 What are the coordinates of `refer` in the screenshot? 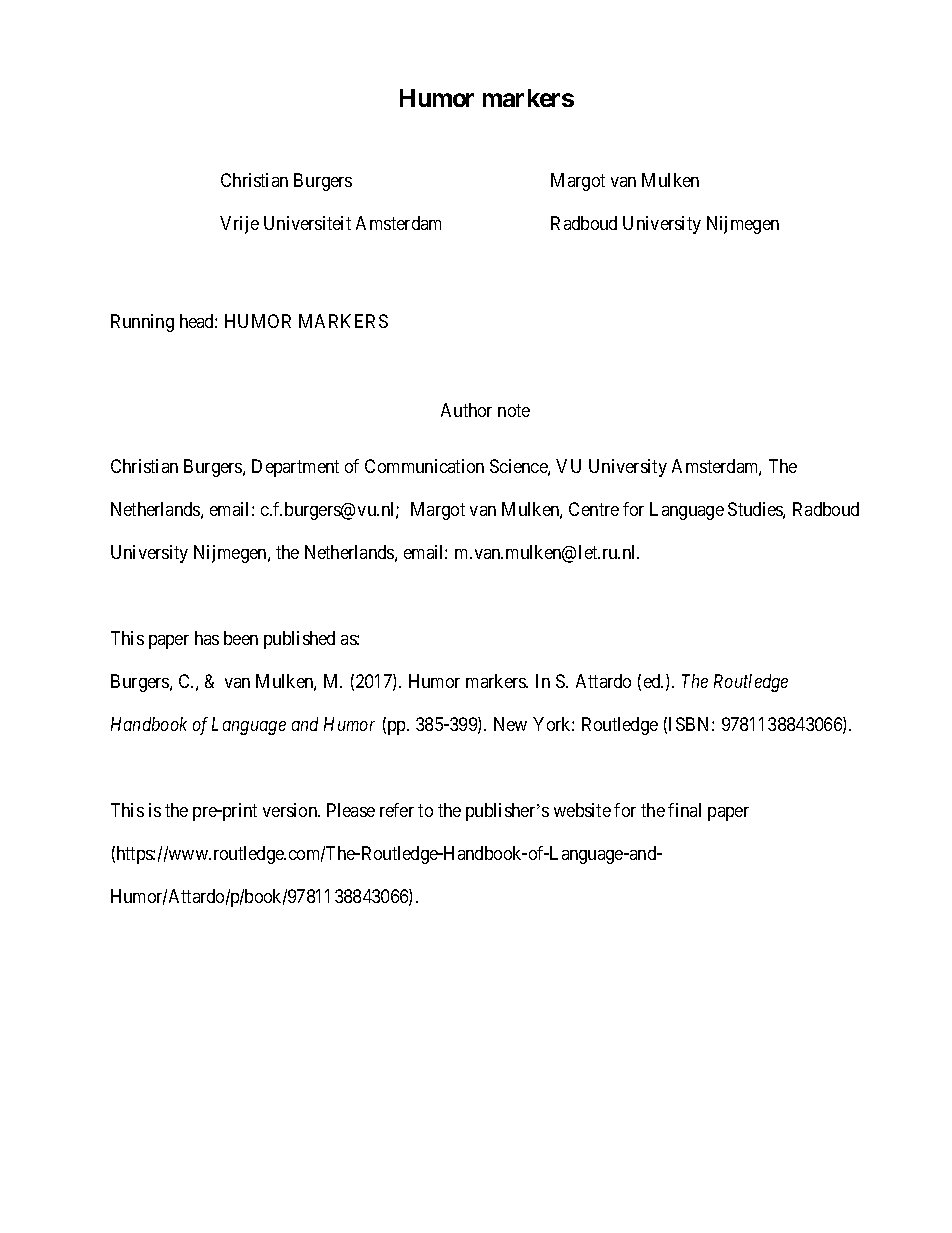 It's located at (397, 810).
